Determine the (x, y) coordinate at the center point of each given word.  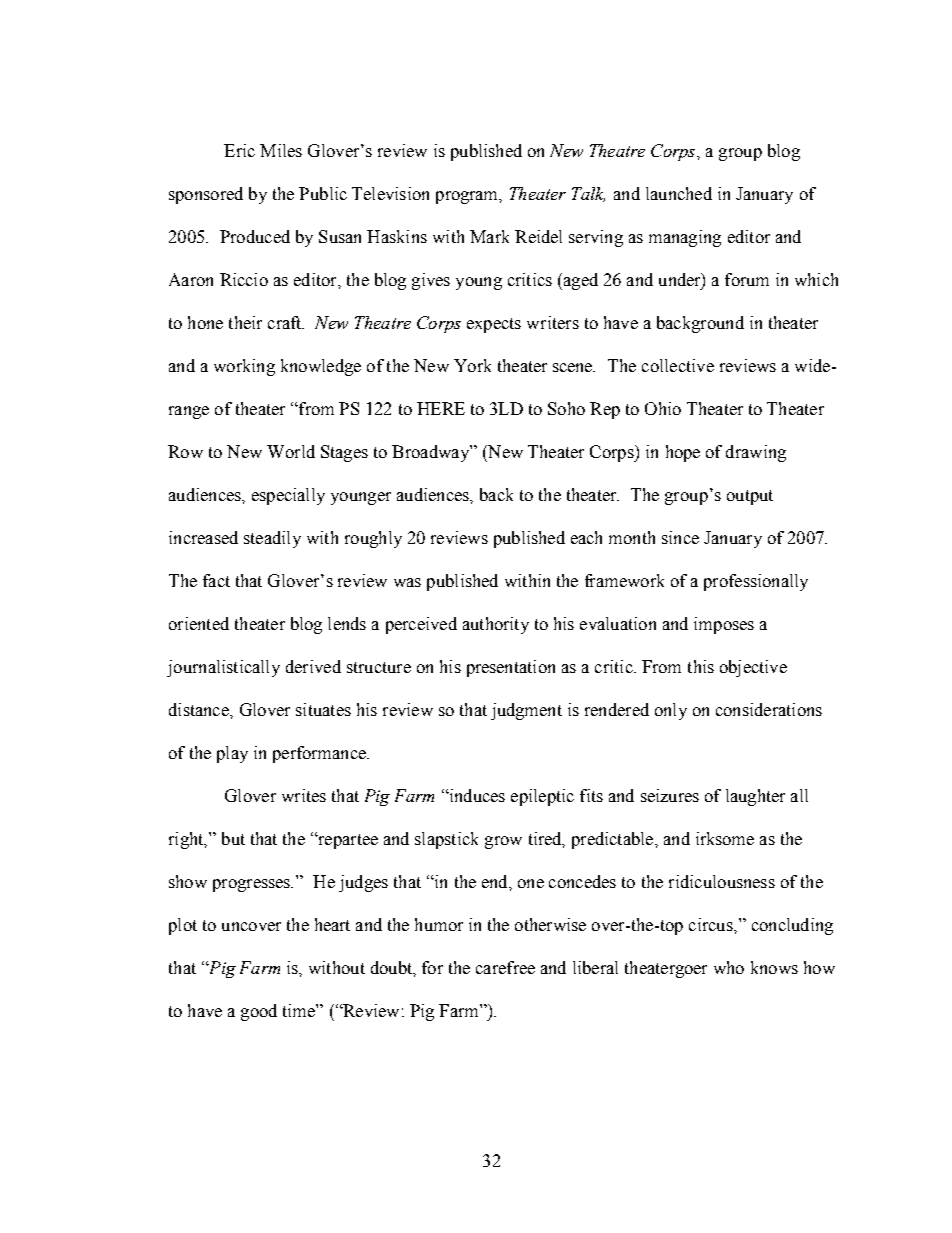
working (244, 367)
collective (678, 365)
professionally (756, 582)
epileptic (542, 797)
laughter (755, 797)
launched (679, 193)
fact (216, 580)
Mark (489, 236)
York (472, 365)
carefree (505, 967)
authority (496, 625)
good (259, 1012)
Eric (239, 150)
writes (304, 795)
